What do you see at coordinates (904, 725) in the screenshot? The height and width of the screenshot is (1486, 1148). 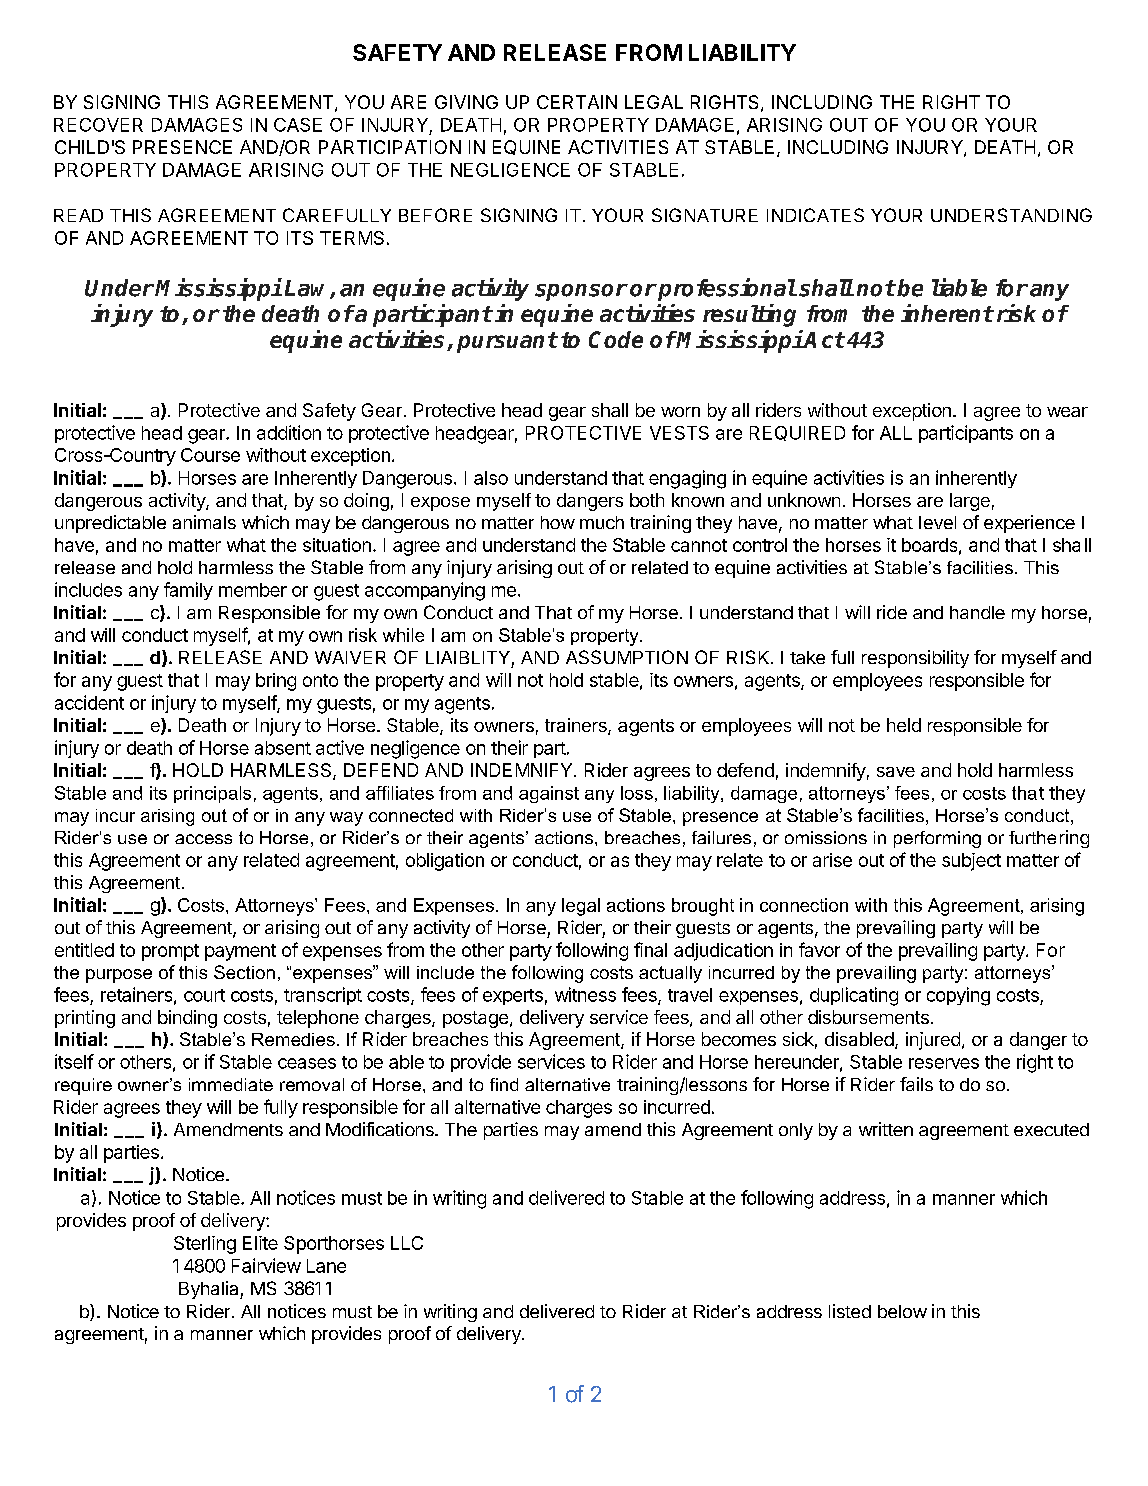 I see `held` at bounding box center [904, 725].
